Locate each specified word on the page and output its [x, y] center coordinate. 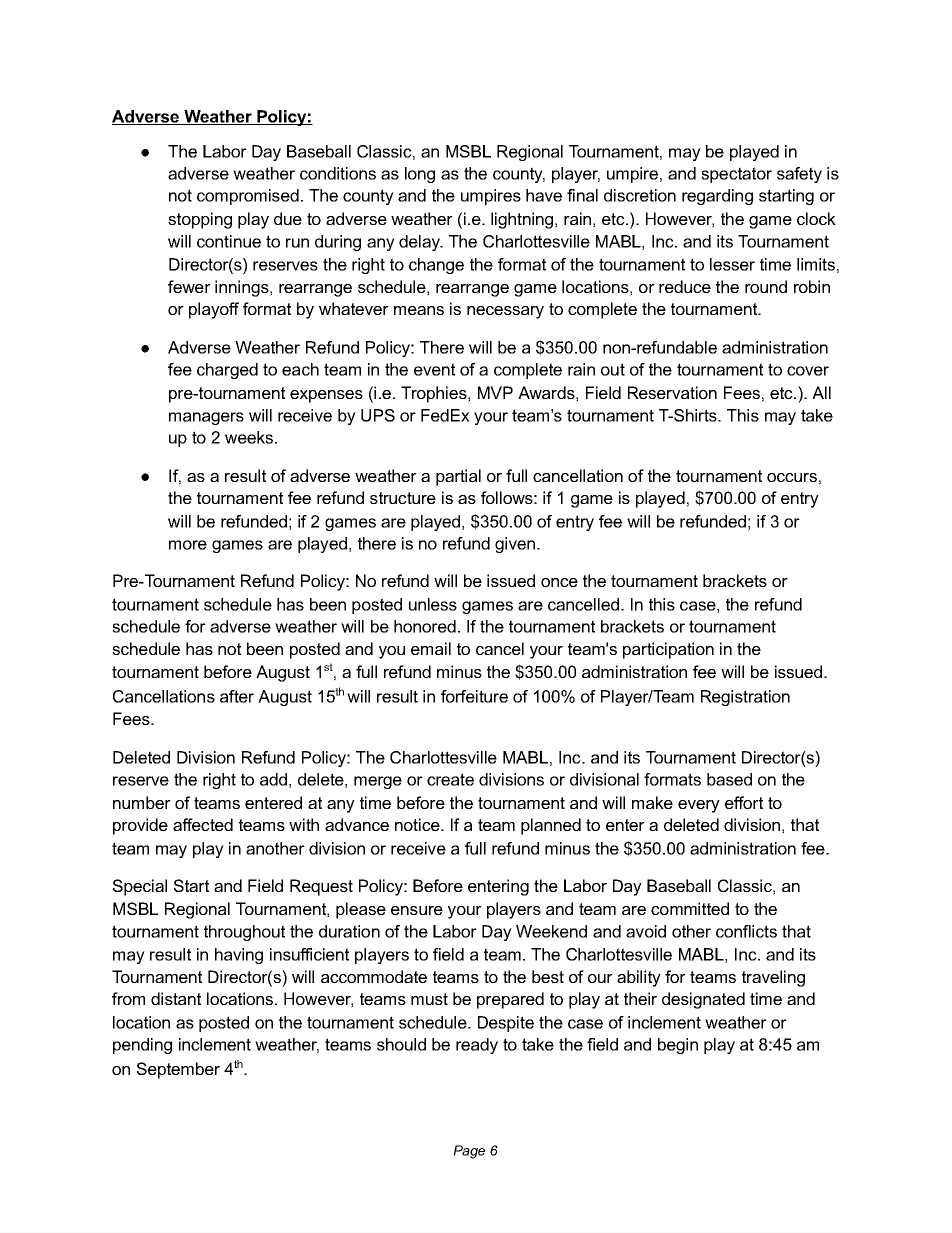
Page [469, 1152]
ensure [417, 910]
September [178, 1070]
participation [668, 650]
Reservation [672, 392]
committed [690, 908]
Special [140, 887]
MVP [495, 392]
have [544, 195]
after [237, 696]
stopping [200, 220]
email [431, 648]
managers [206, 418]
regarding [717, 197]
